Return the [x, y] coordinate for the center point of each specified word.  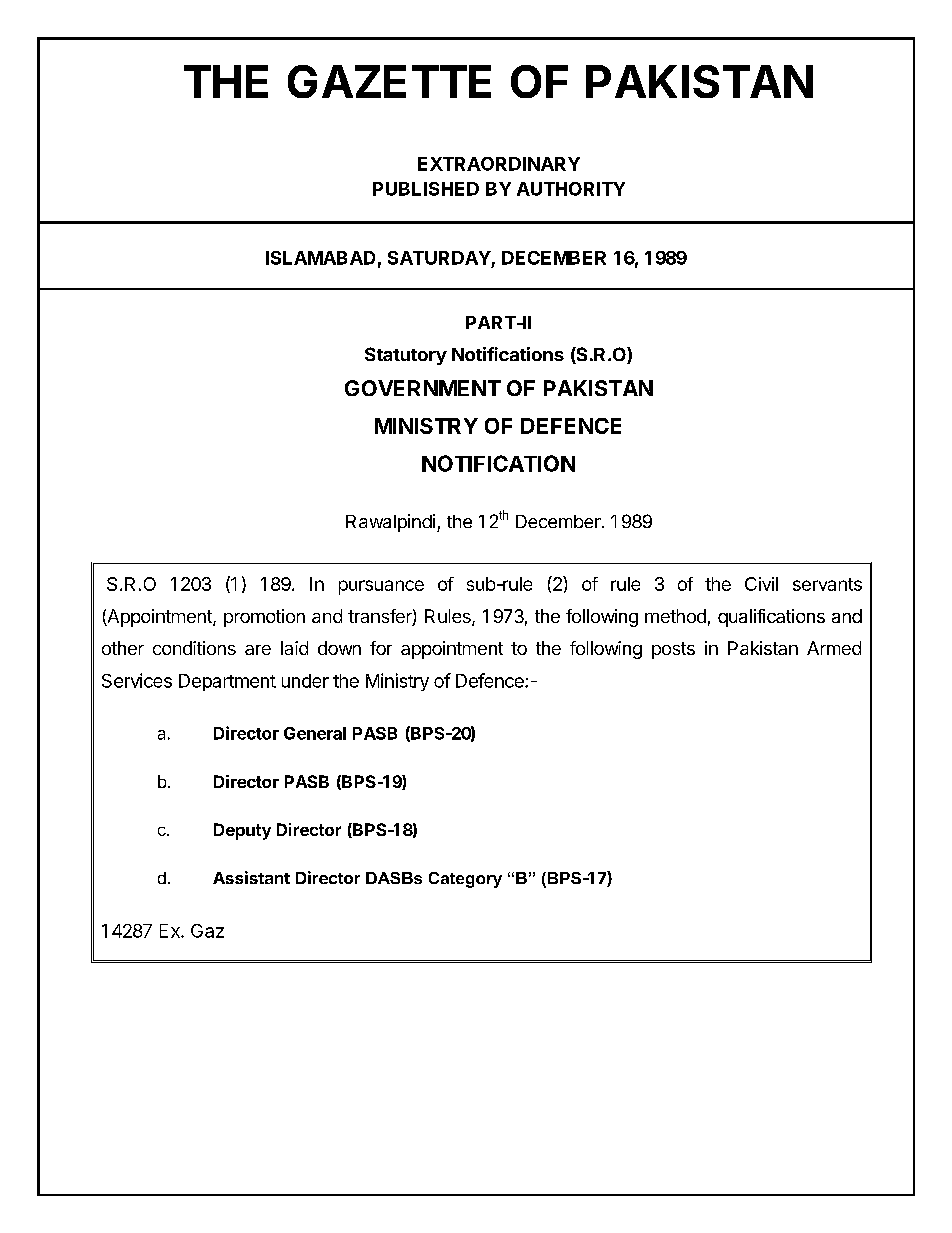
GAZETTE [389, 81]
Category [465, 880]
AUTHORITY [571, 189]
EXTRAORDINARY [499, 164]
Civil [761, 584]
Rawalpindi [390, 523]
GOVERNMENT [423, 388]
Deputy [242, 831]
